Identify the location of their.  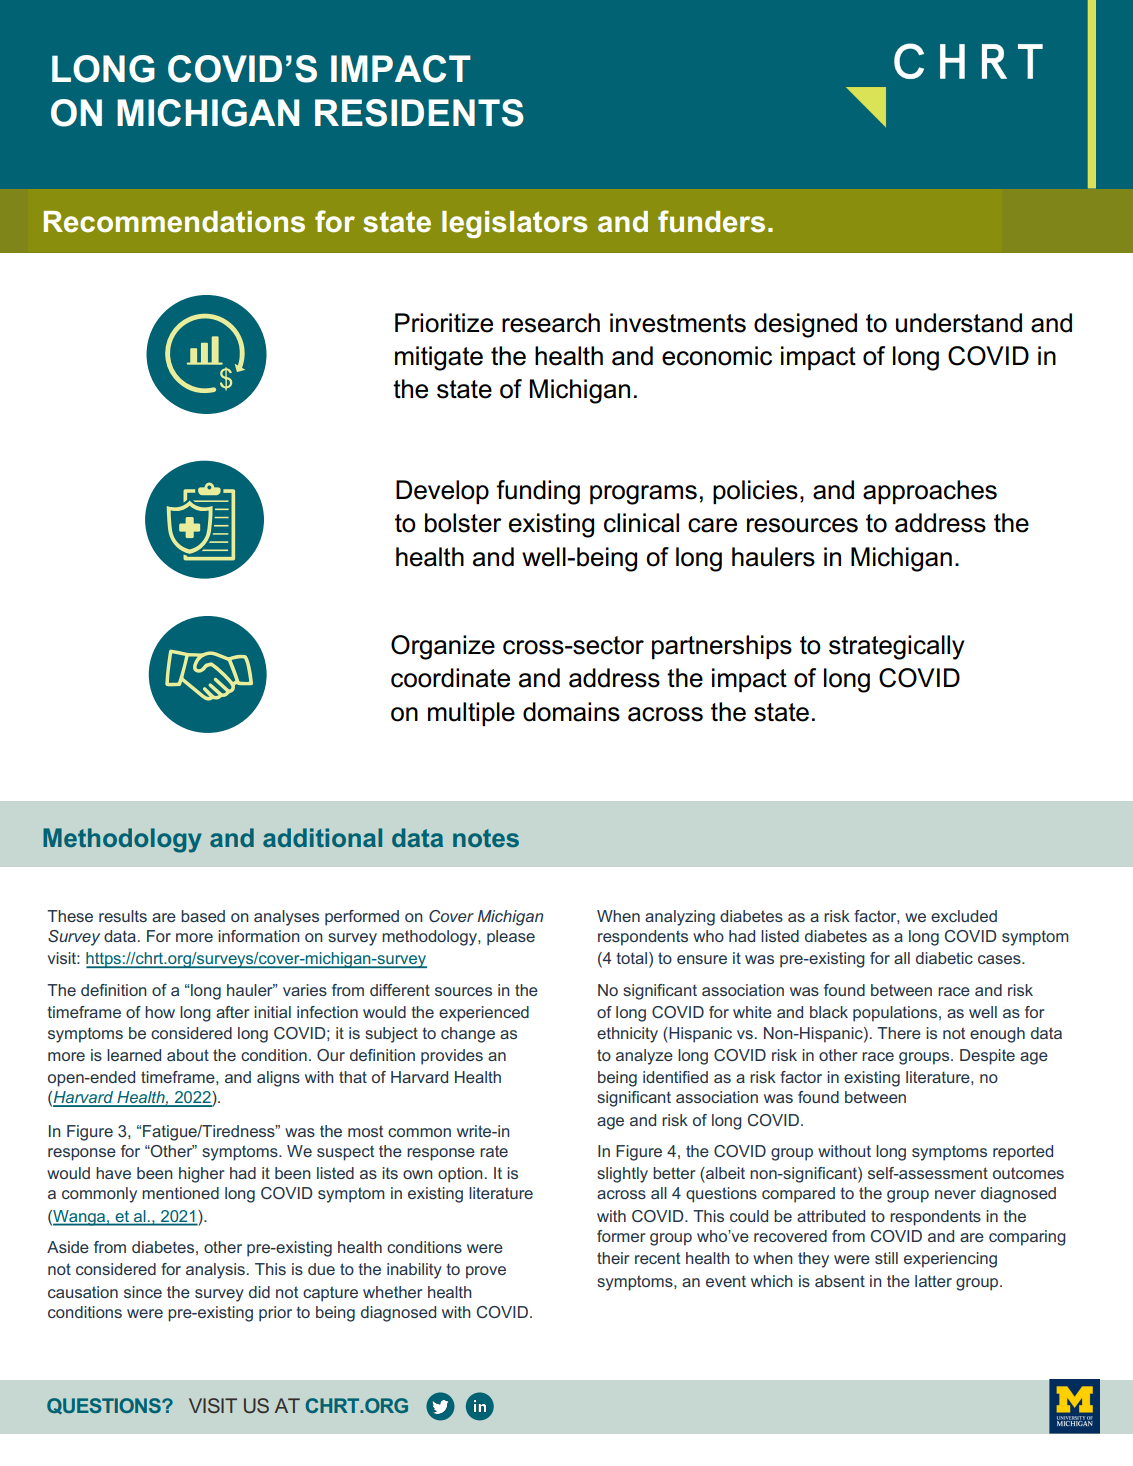
(613, 1258).
